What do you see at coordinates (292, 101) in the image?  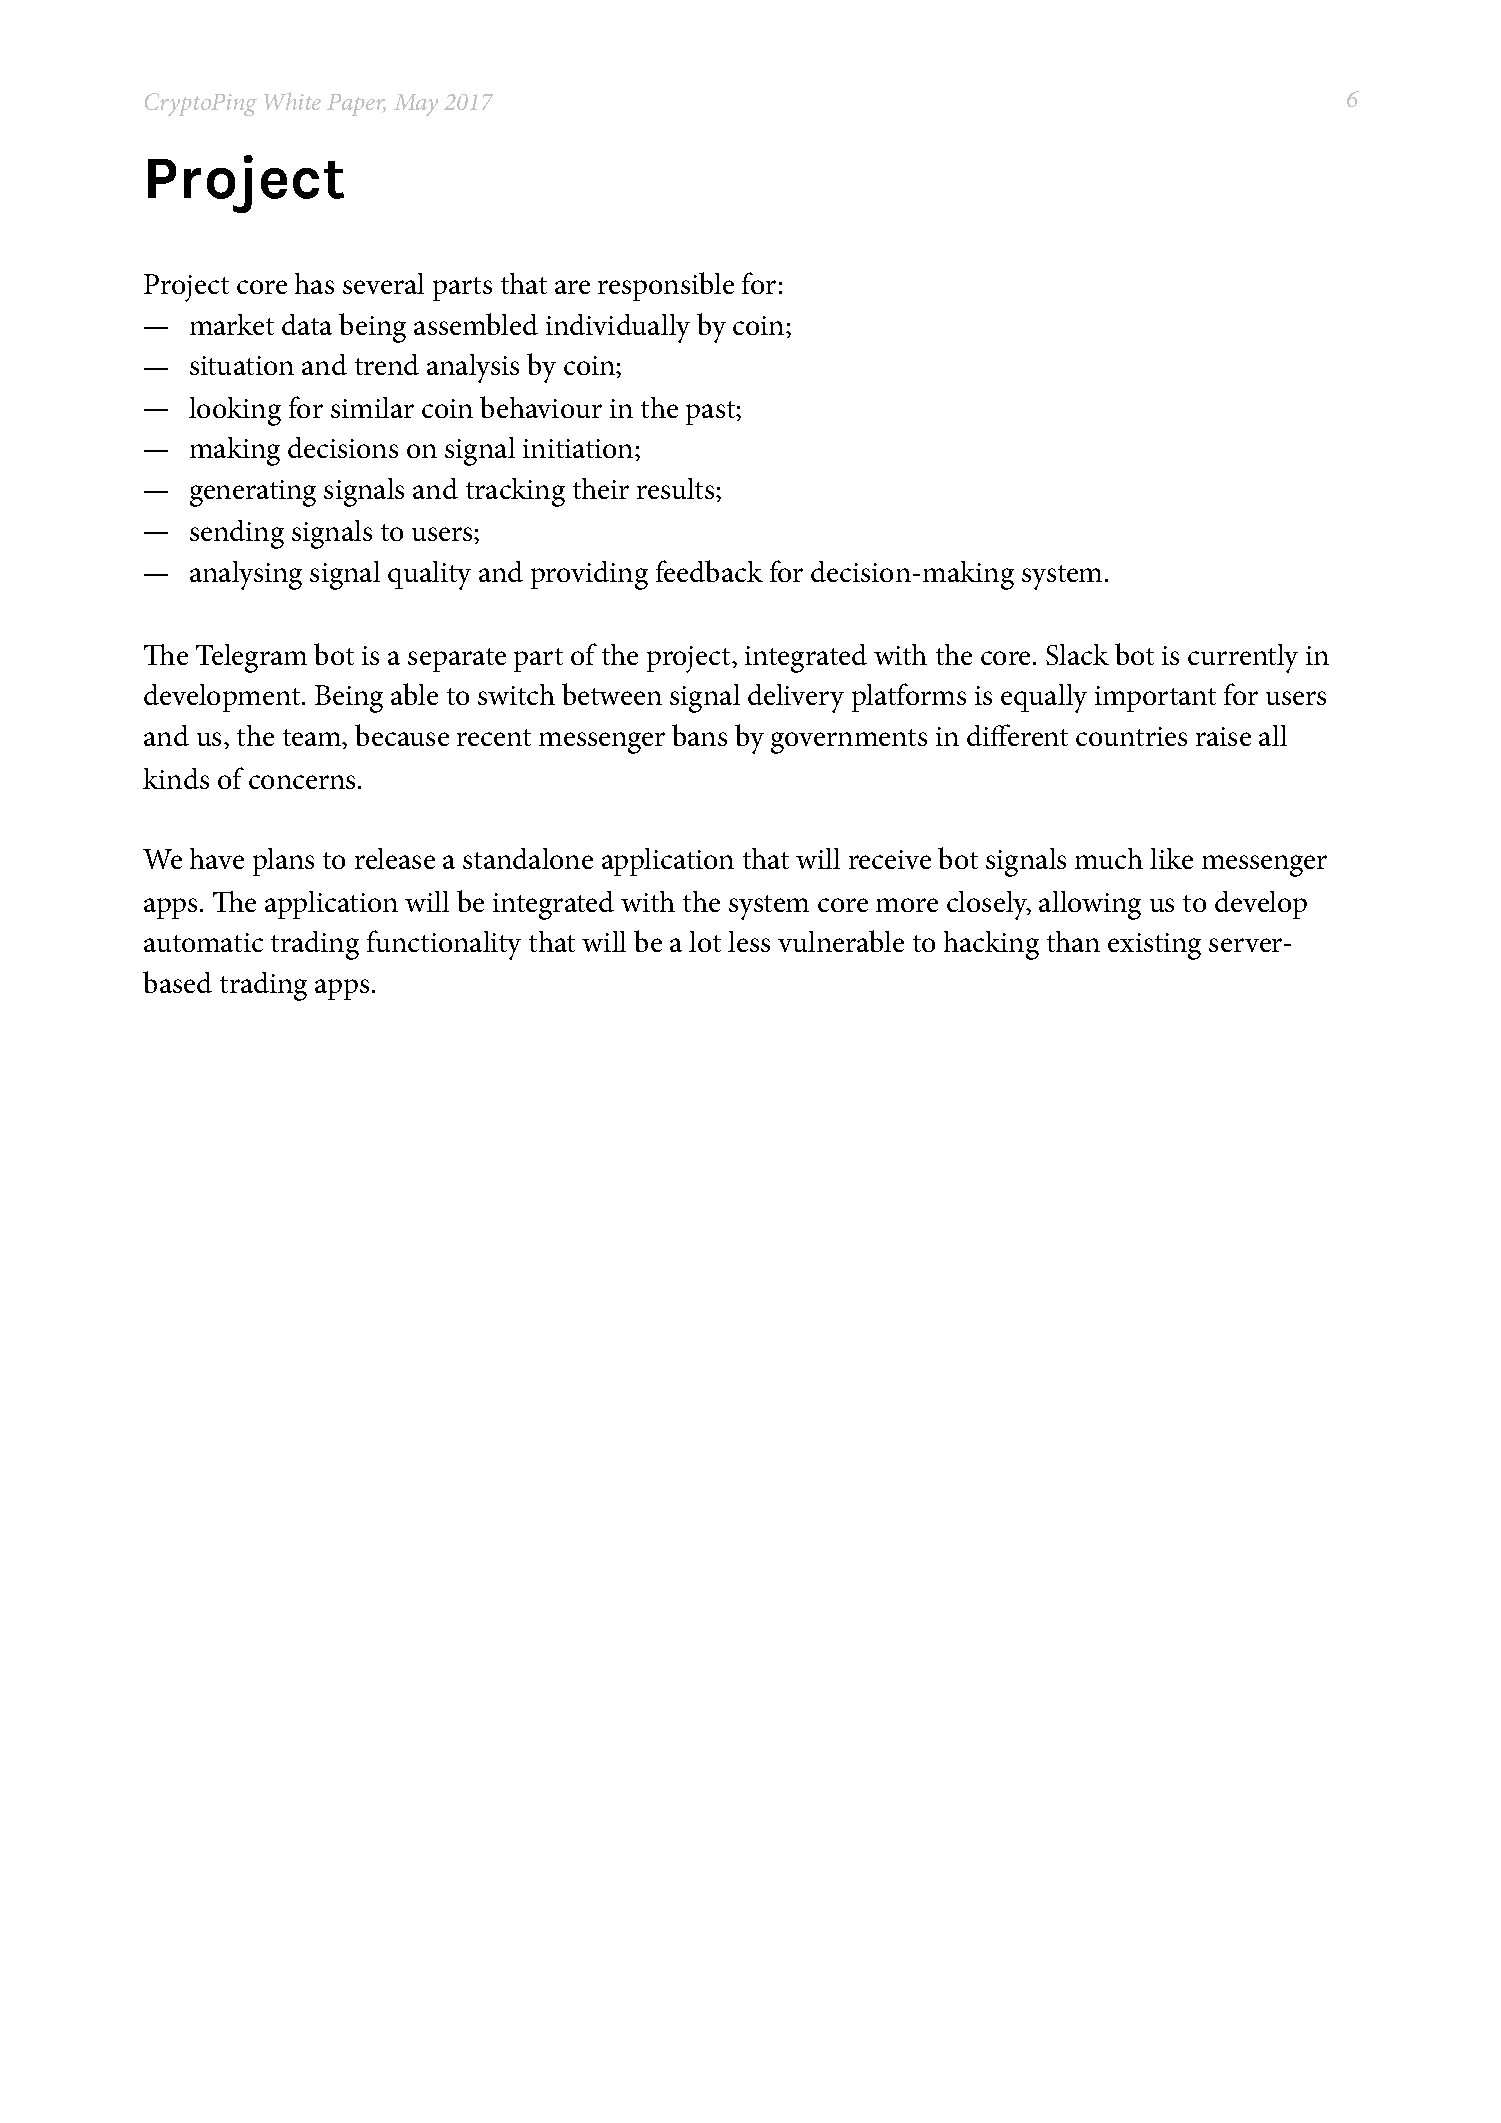 I see `White` at bounding box center [292, 101].
